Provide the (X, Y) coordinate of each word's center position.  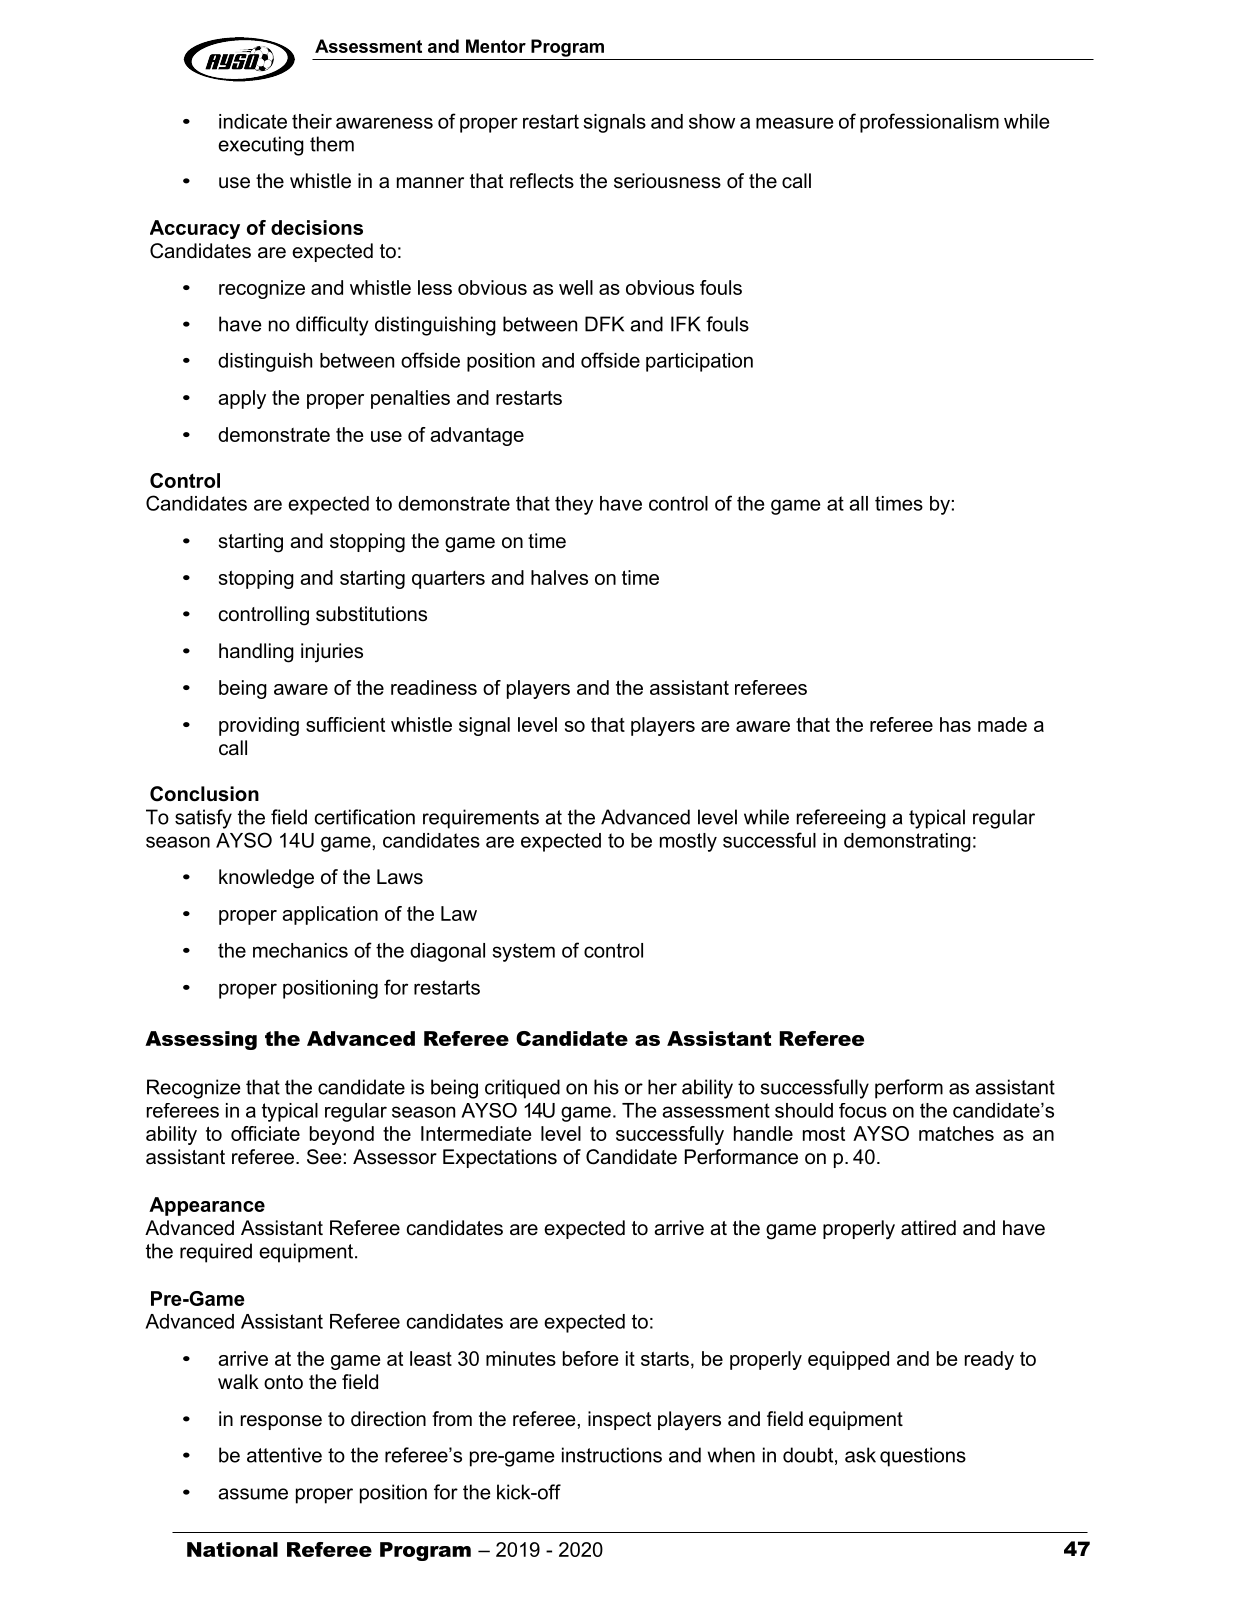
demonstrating (907, 842)
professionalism (929, 123)
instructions (612, 1455)
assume (253, 1494)
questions (923, 1457)
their (312, 121)
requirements (481, 819)
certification (365, 817)
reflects (542, 181)
